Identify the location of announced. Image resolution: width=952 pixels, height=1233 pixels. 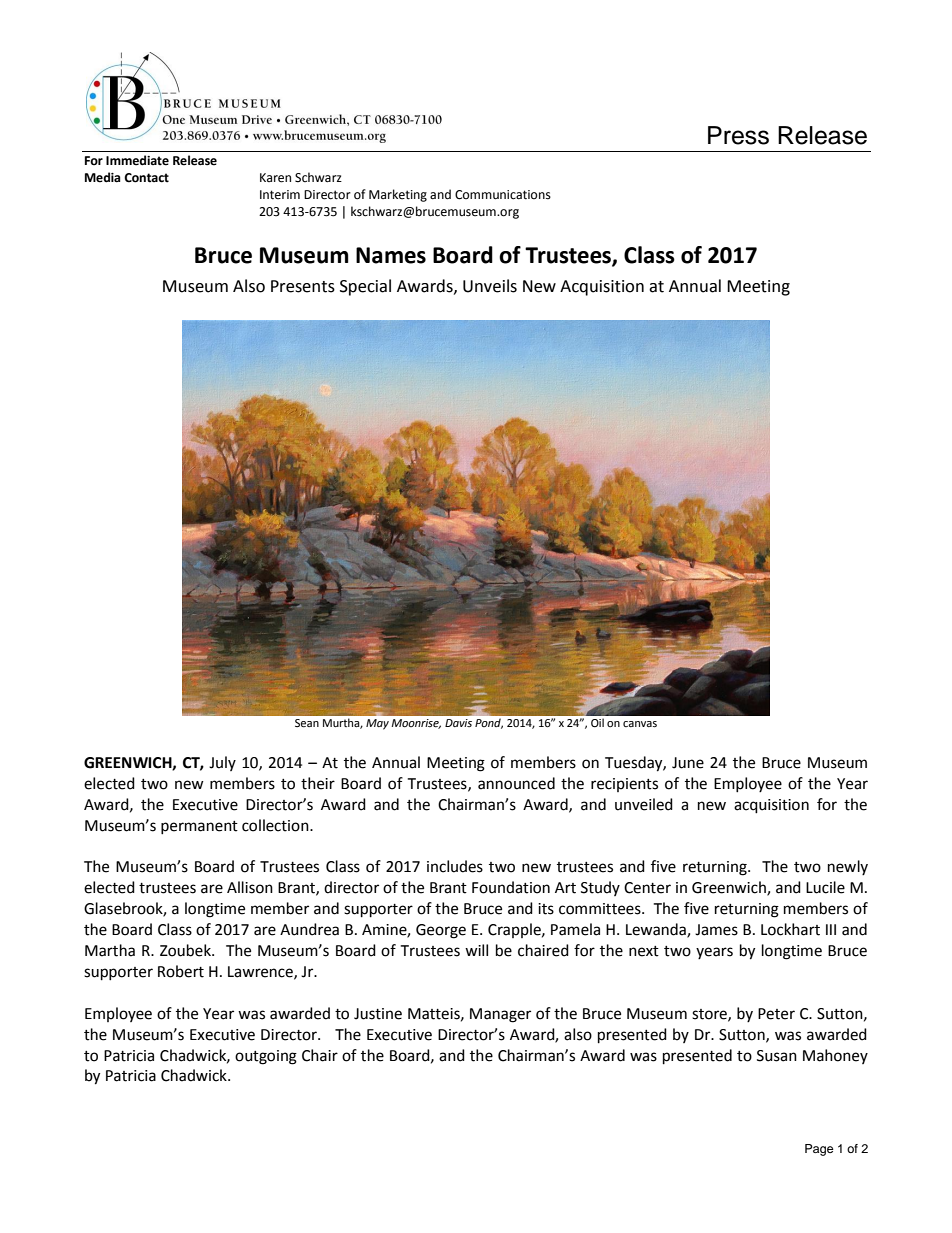
(516, 783).
